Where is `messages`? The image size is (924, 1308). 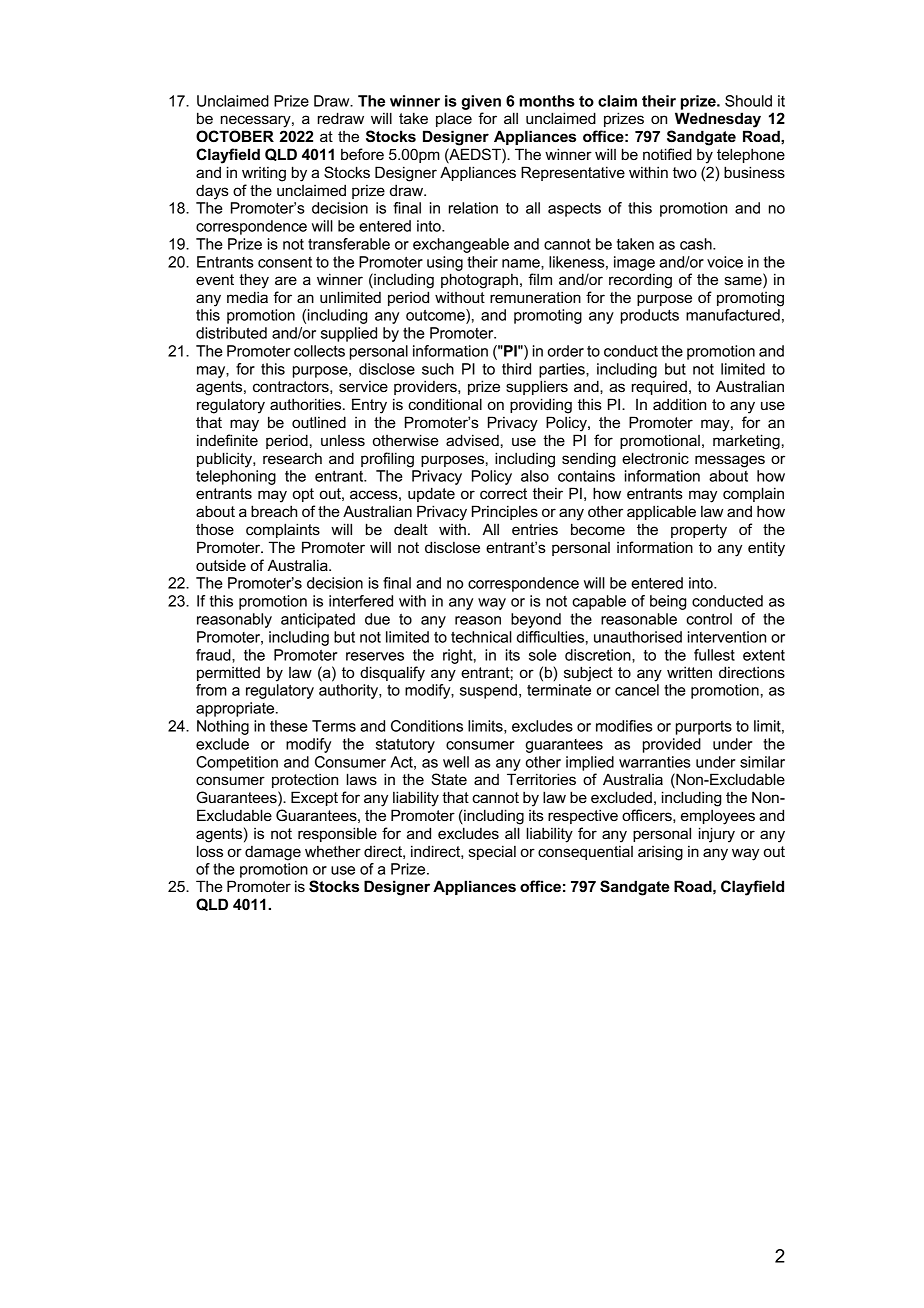 messages is located at coordinates (730, 461).
